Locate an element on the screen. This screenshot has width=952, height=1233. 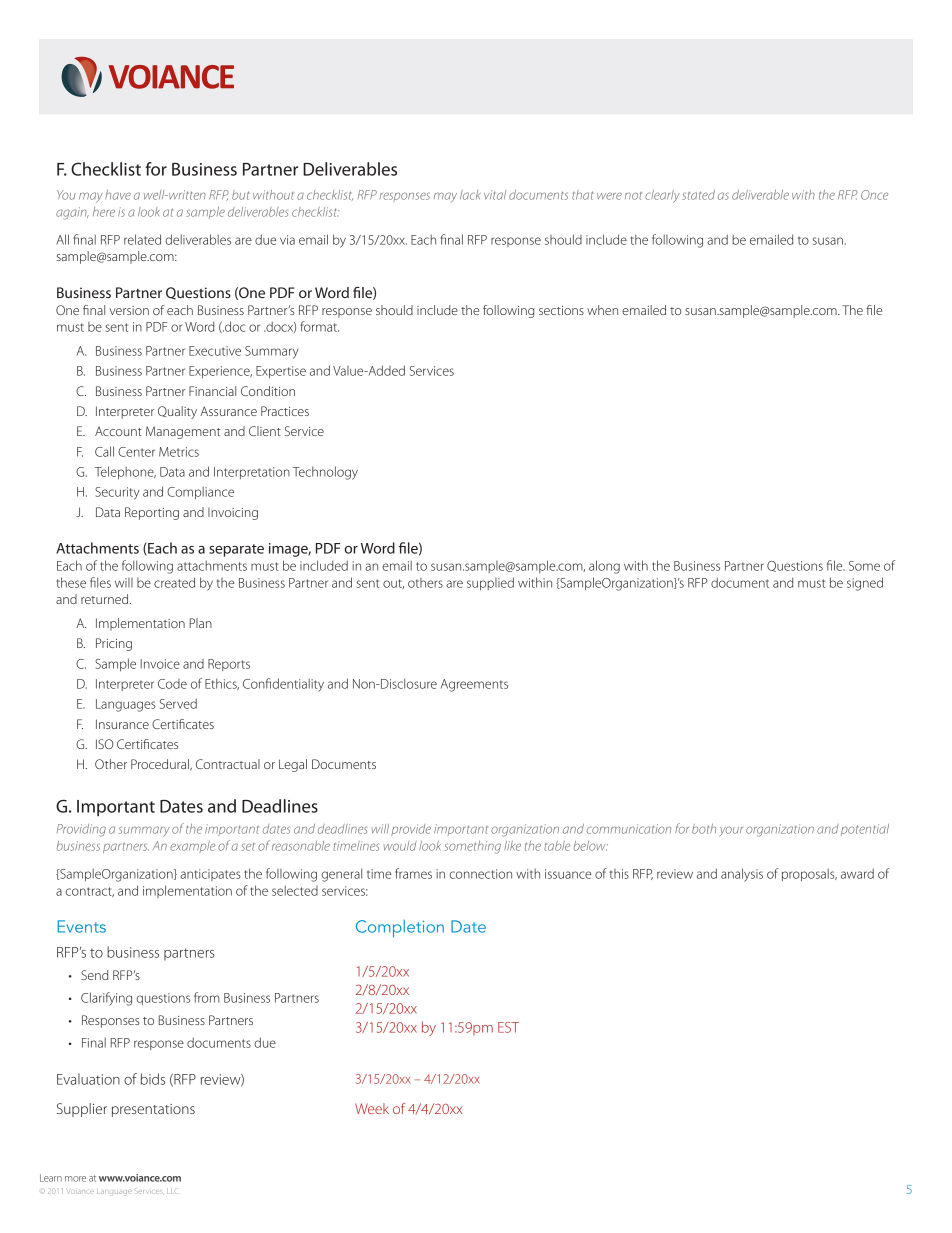
lack is located at coordinates (470, 195).
